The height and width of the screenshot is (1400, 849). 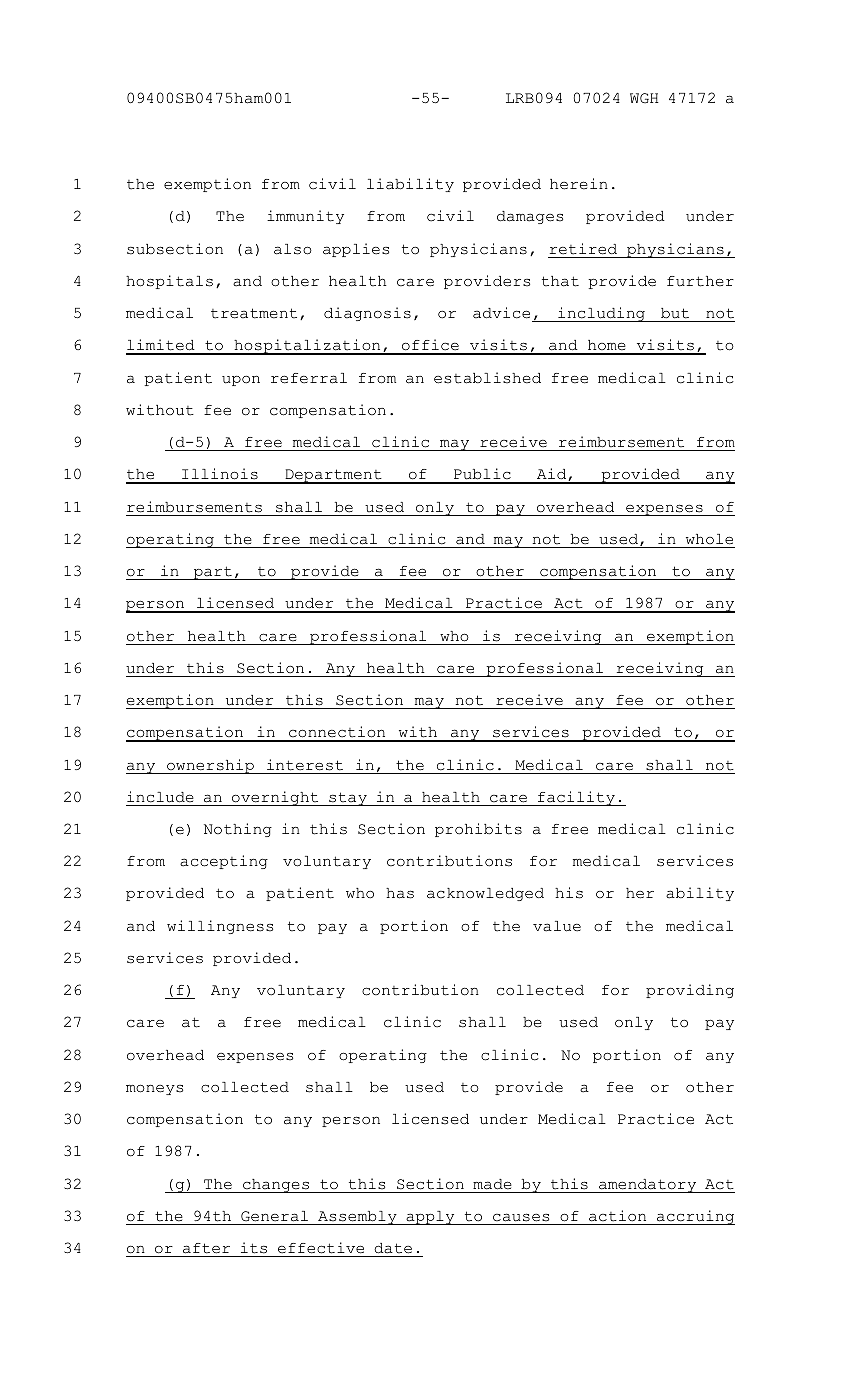 What do you see at coordinates (482, 475) in the screenshot?
I see `Public` at bounding box center [482, 475].
